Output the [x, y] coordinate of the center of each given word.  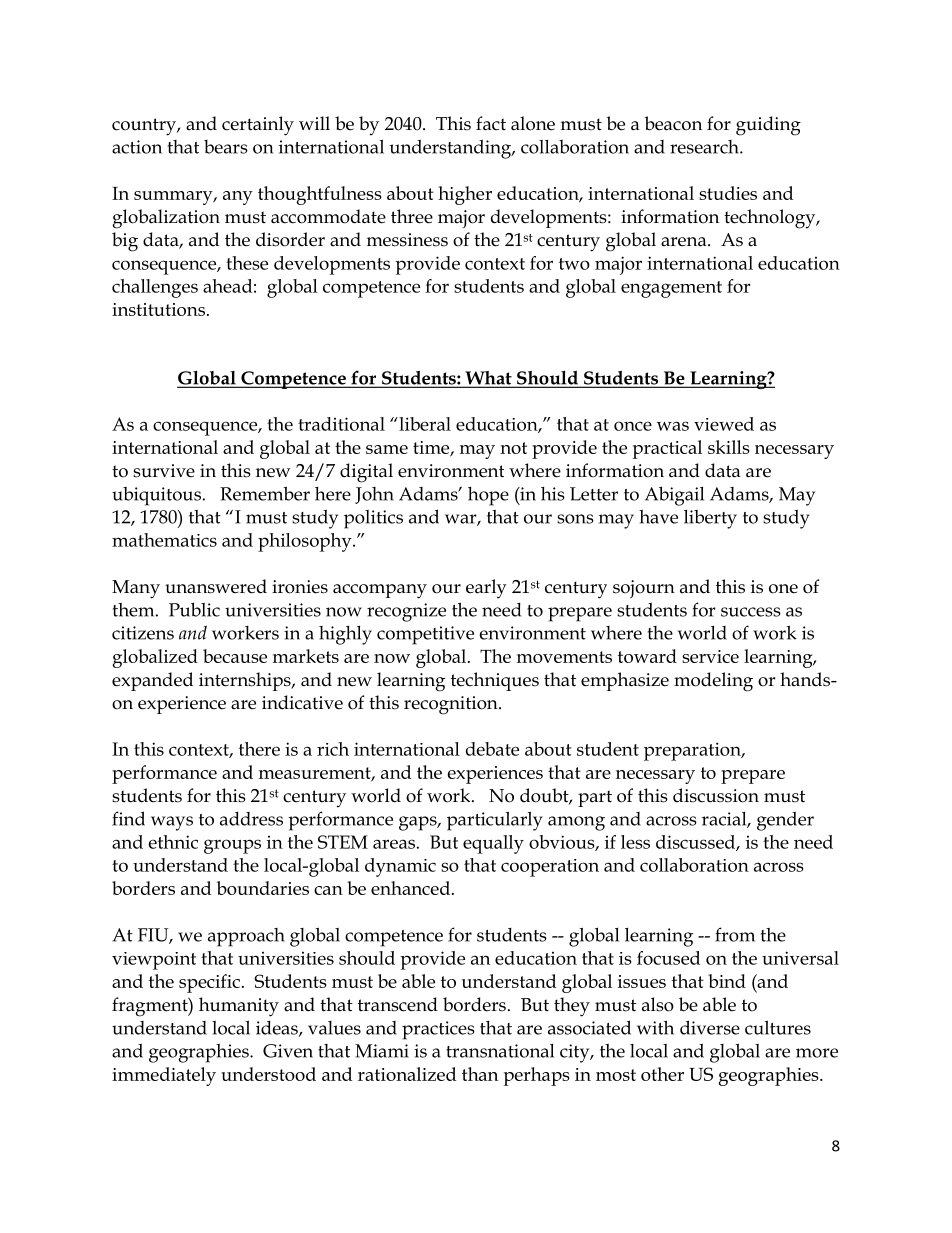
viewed [724, 424]
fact [491, 123]
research [705, 147]
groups [232, 846]
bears [226, 147]
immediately [164, 1076]
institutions [158, 309]
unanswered [216, 586]
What [488, 379]
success [751, 612]
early [486, 589]
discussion [716, 795]
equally [493, 844]
